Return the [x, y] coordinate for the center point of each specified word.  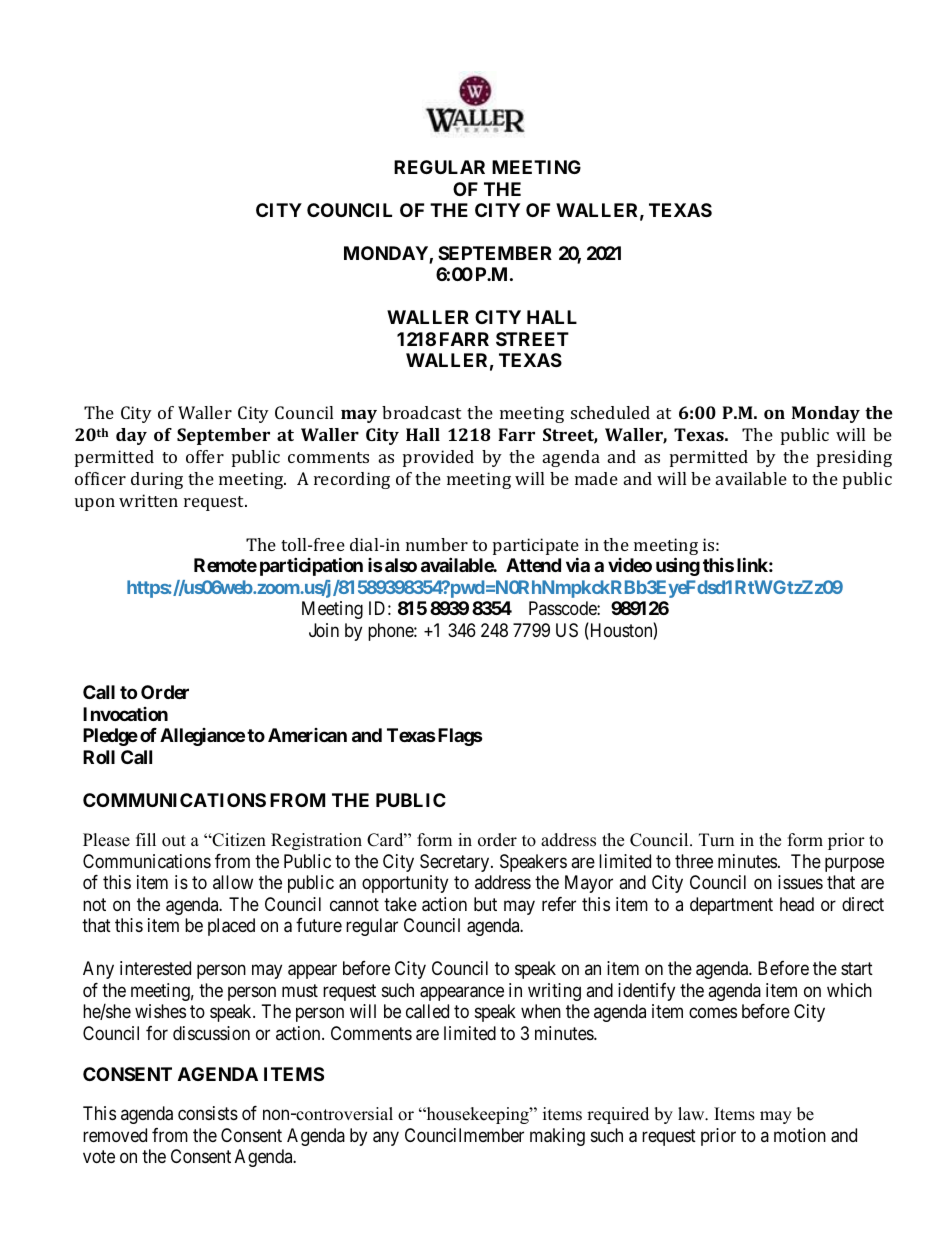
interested [155, 968]
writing [554, 992]
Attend [533, 565]
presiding [854, 458]
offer [205, 456]
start [857, 969]
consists [208, 1113]
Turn [716, 840]
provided [438, 458]
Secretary [456, 863]
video [630, 565]
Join [324, 630]
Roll [99, 757]
